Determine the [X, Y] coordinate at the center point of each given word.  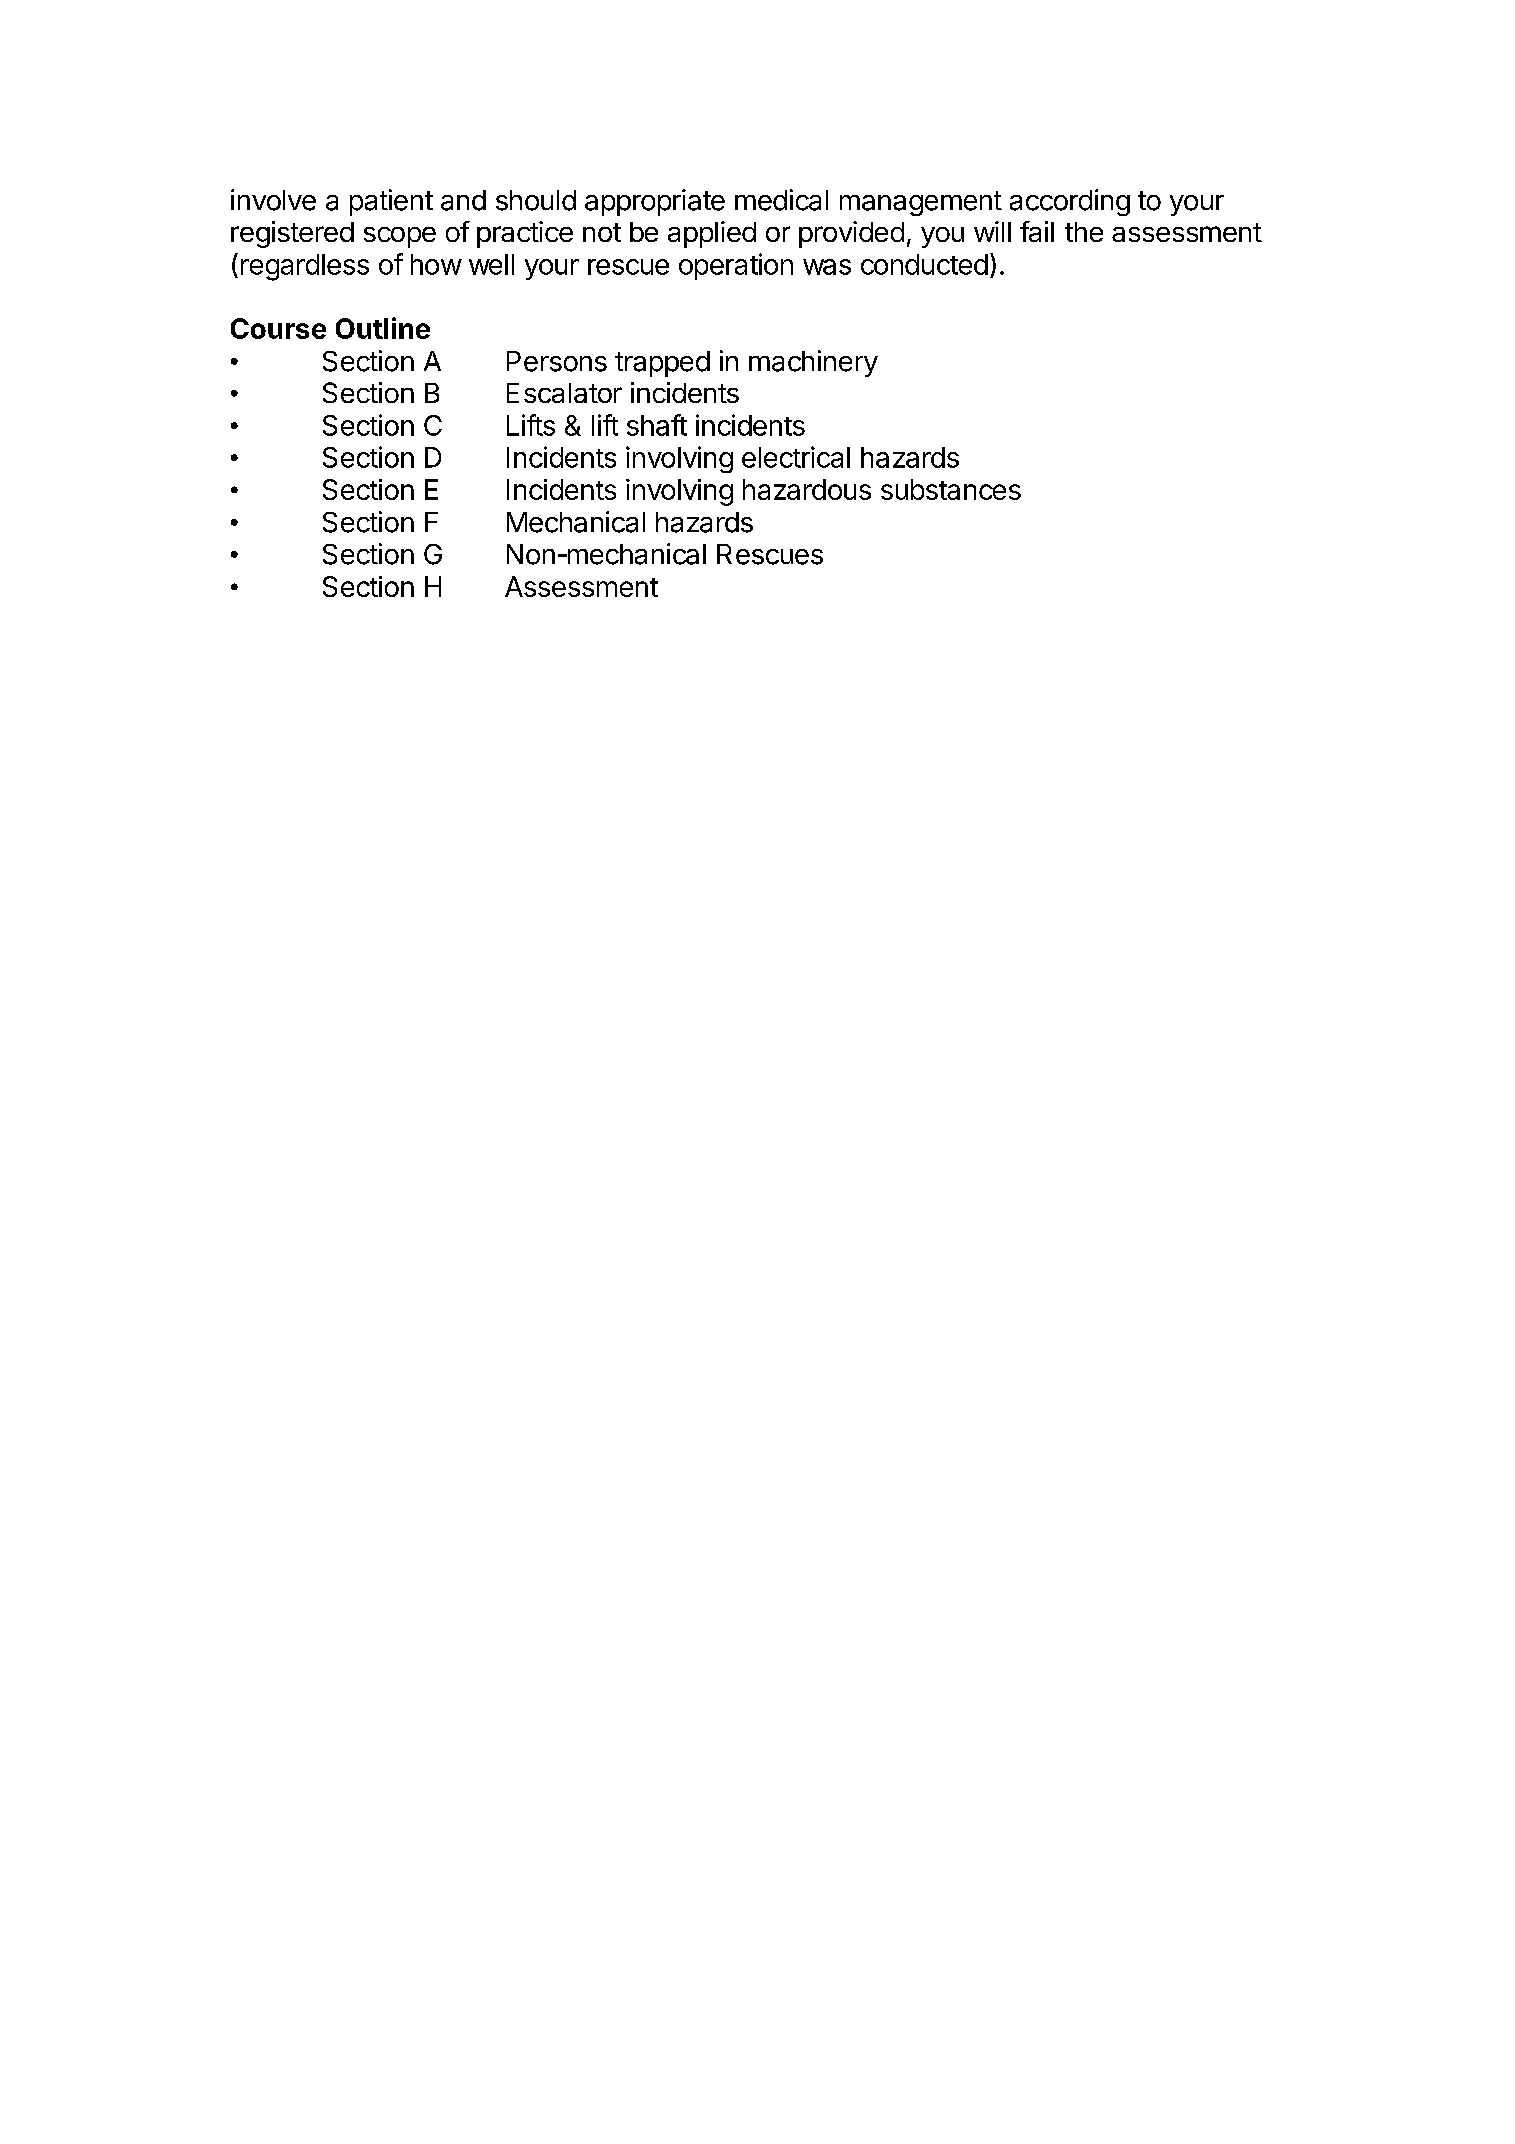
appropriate [655, 202]
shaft [657, 425]
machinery [813, 363]
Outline [383, 328]
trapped [662, 364]
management [921, 203]
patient [391, 202]
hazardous [807, 489]
